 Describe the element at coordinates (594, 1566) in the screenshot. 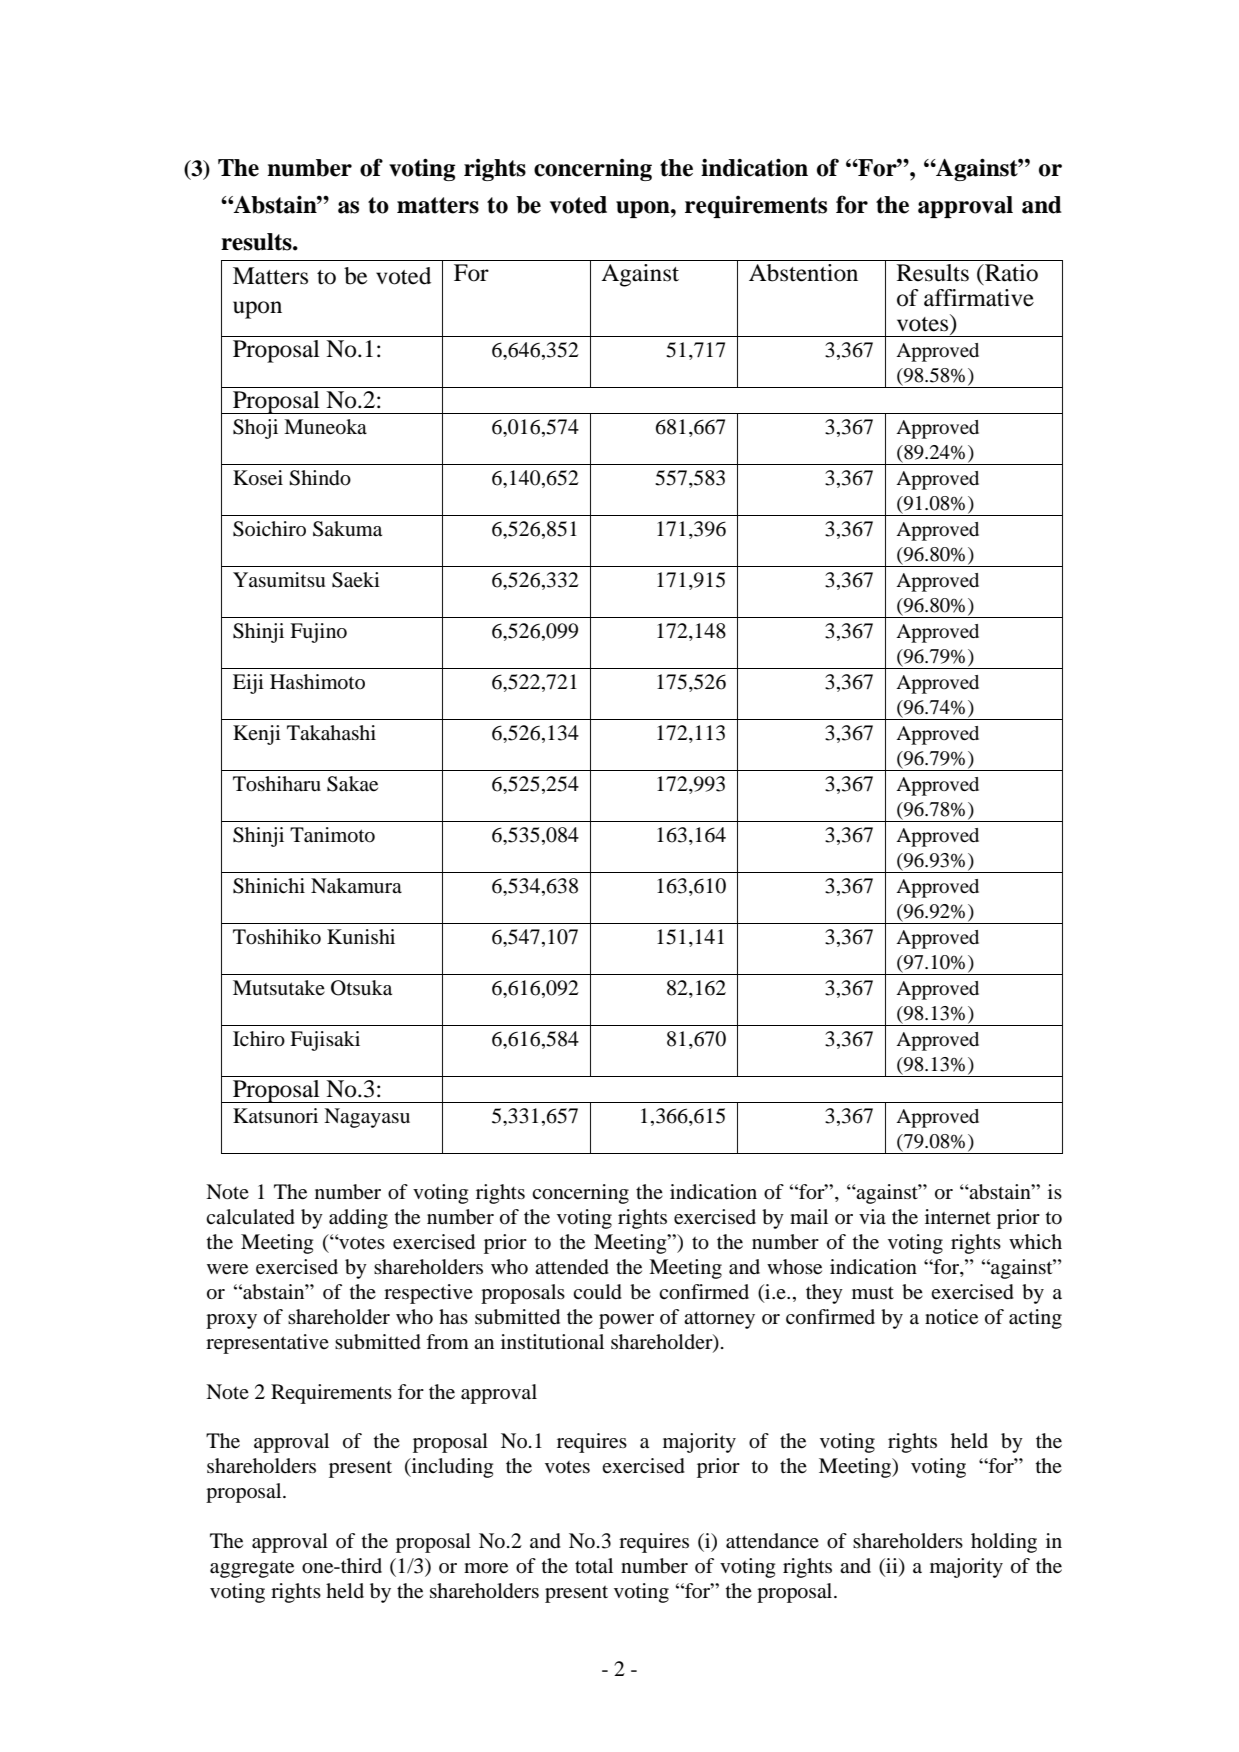

I see `total` at that location.
